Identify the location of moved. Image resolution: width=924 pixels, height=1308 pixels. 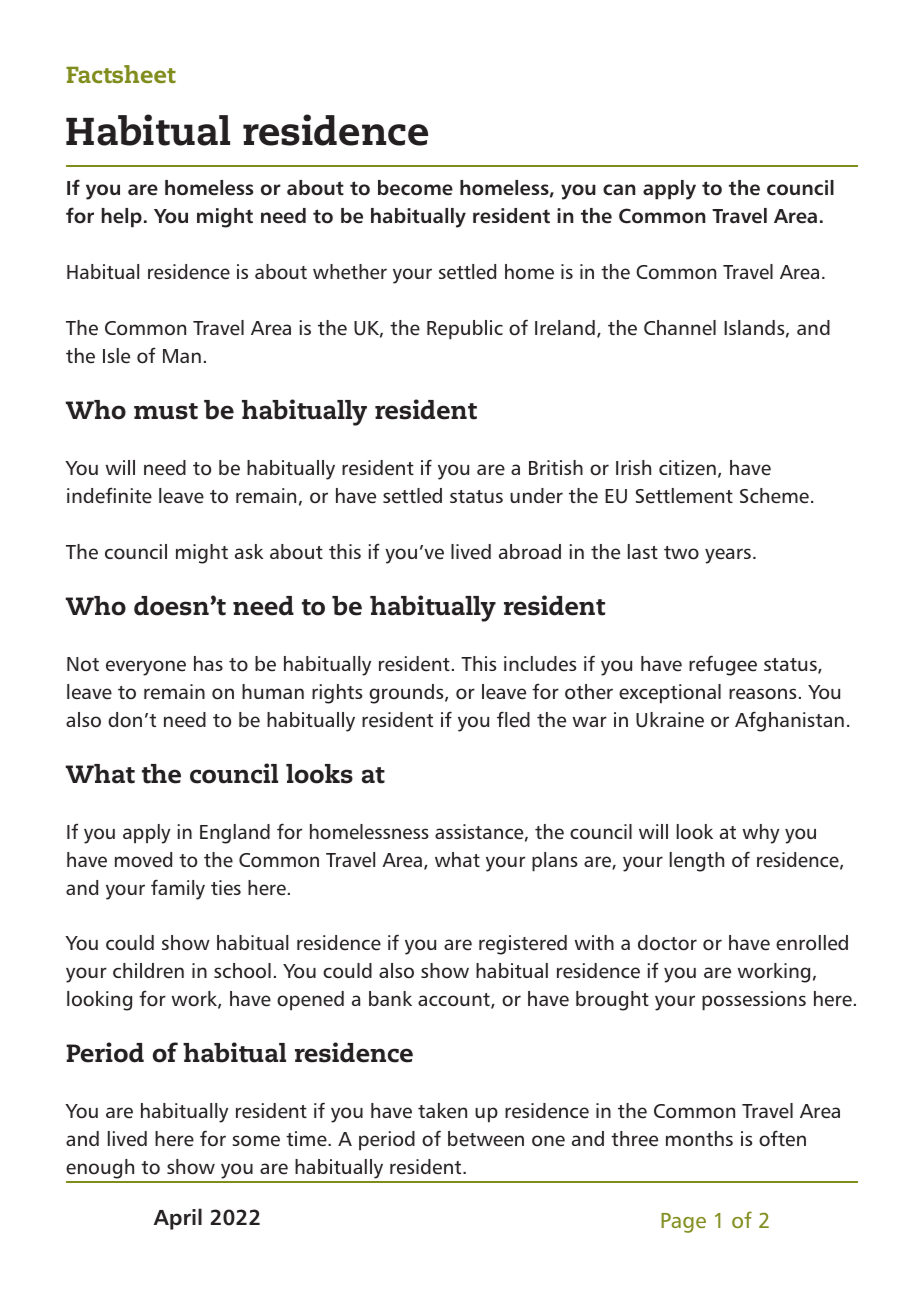
(143, 860).
